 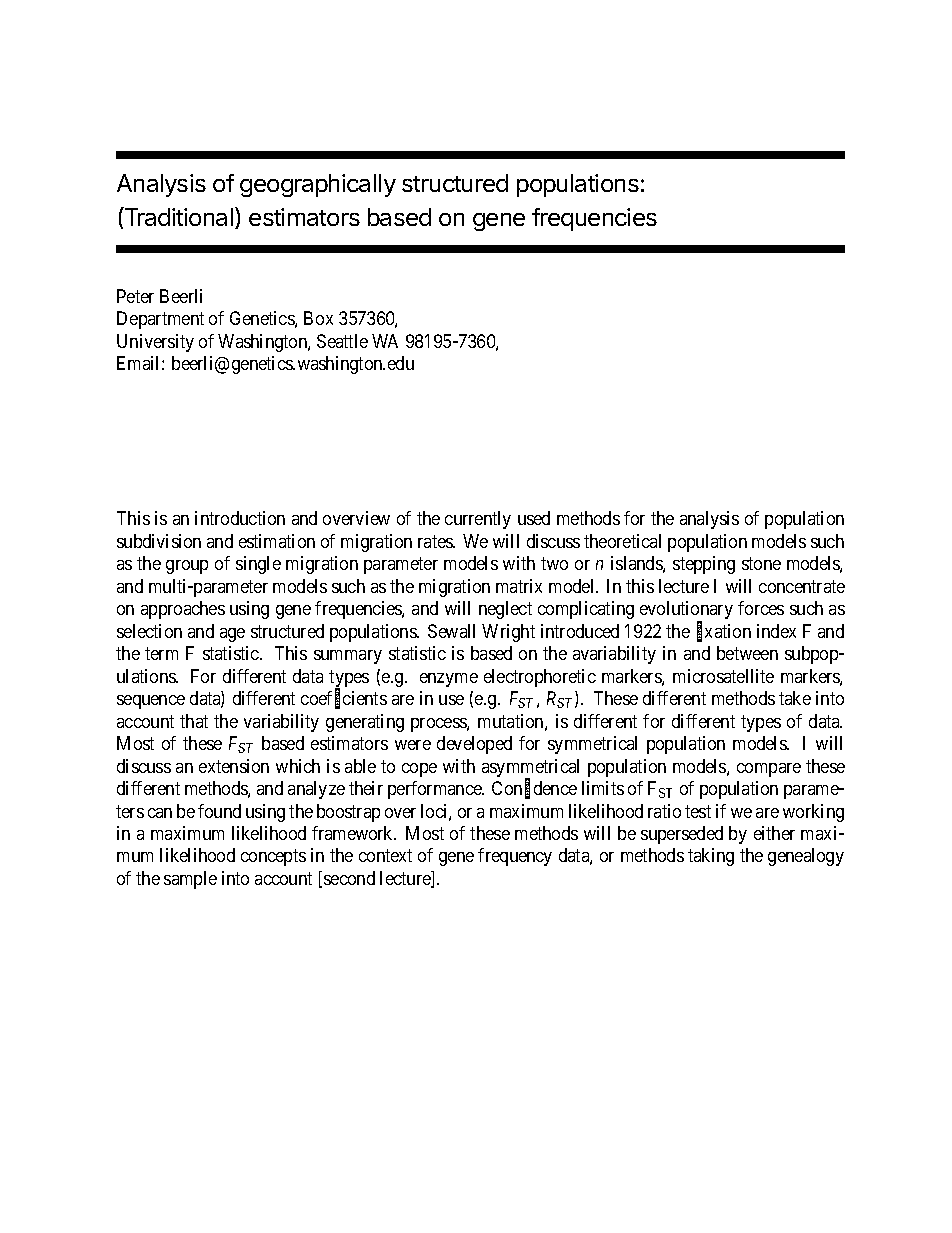 What do you see at coordinates (508, 633) in the screenshot?
I see `Wright` at bounding box center [508, 633].
